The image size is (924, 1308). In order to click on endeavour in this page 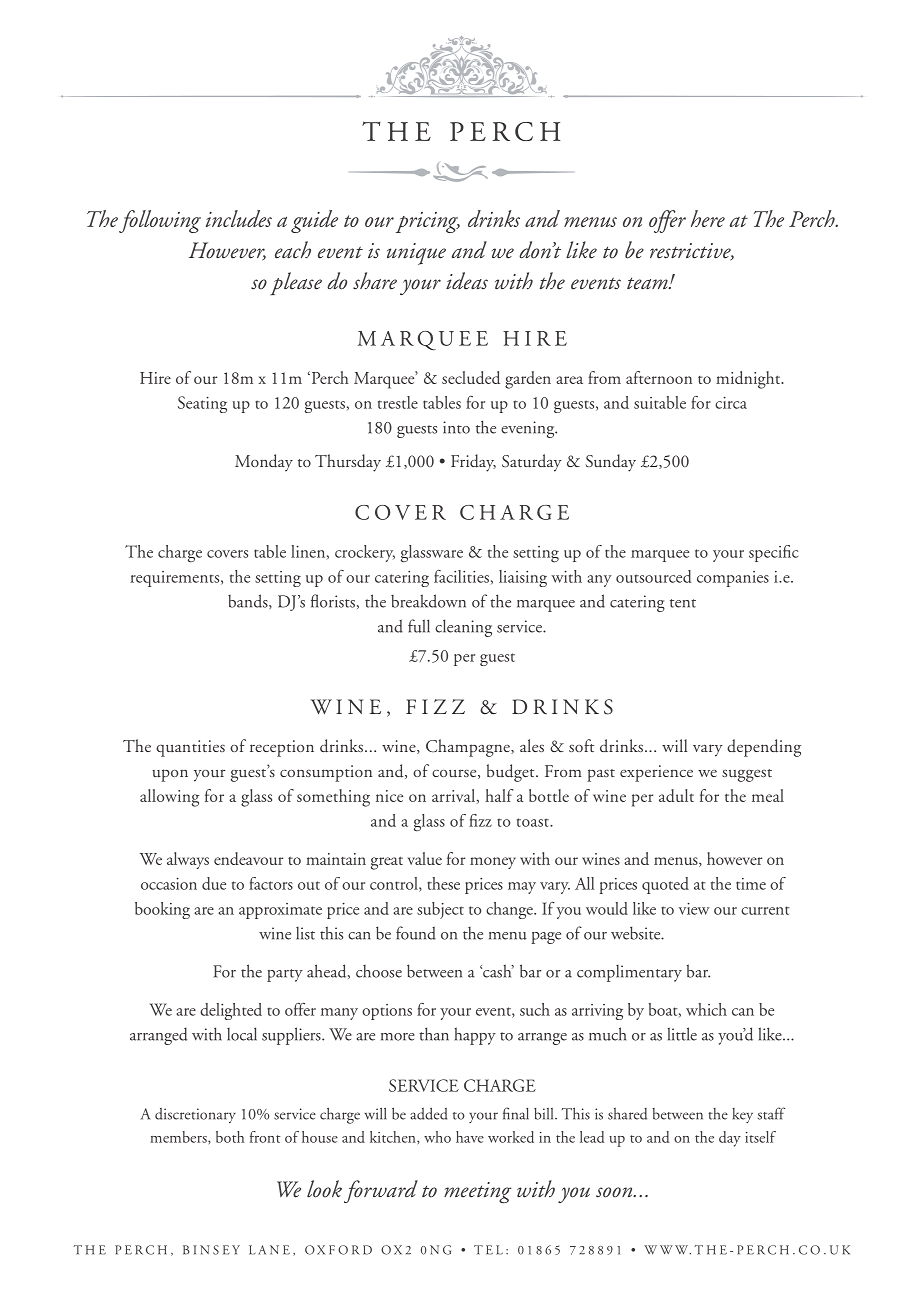, I will do `click(248, 858)`.
